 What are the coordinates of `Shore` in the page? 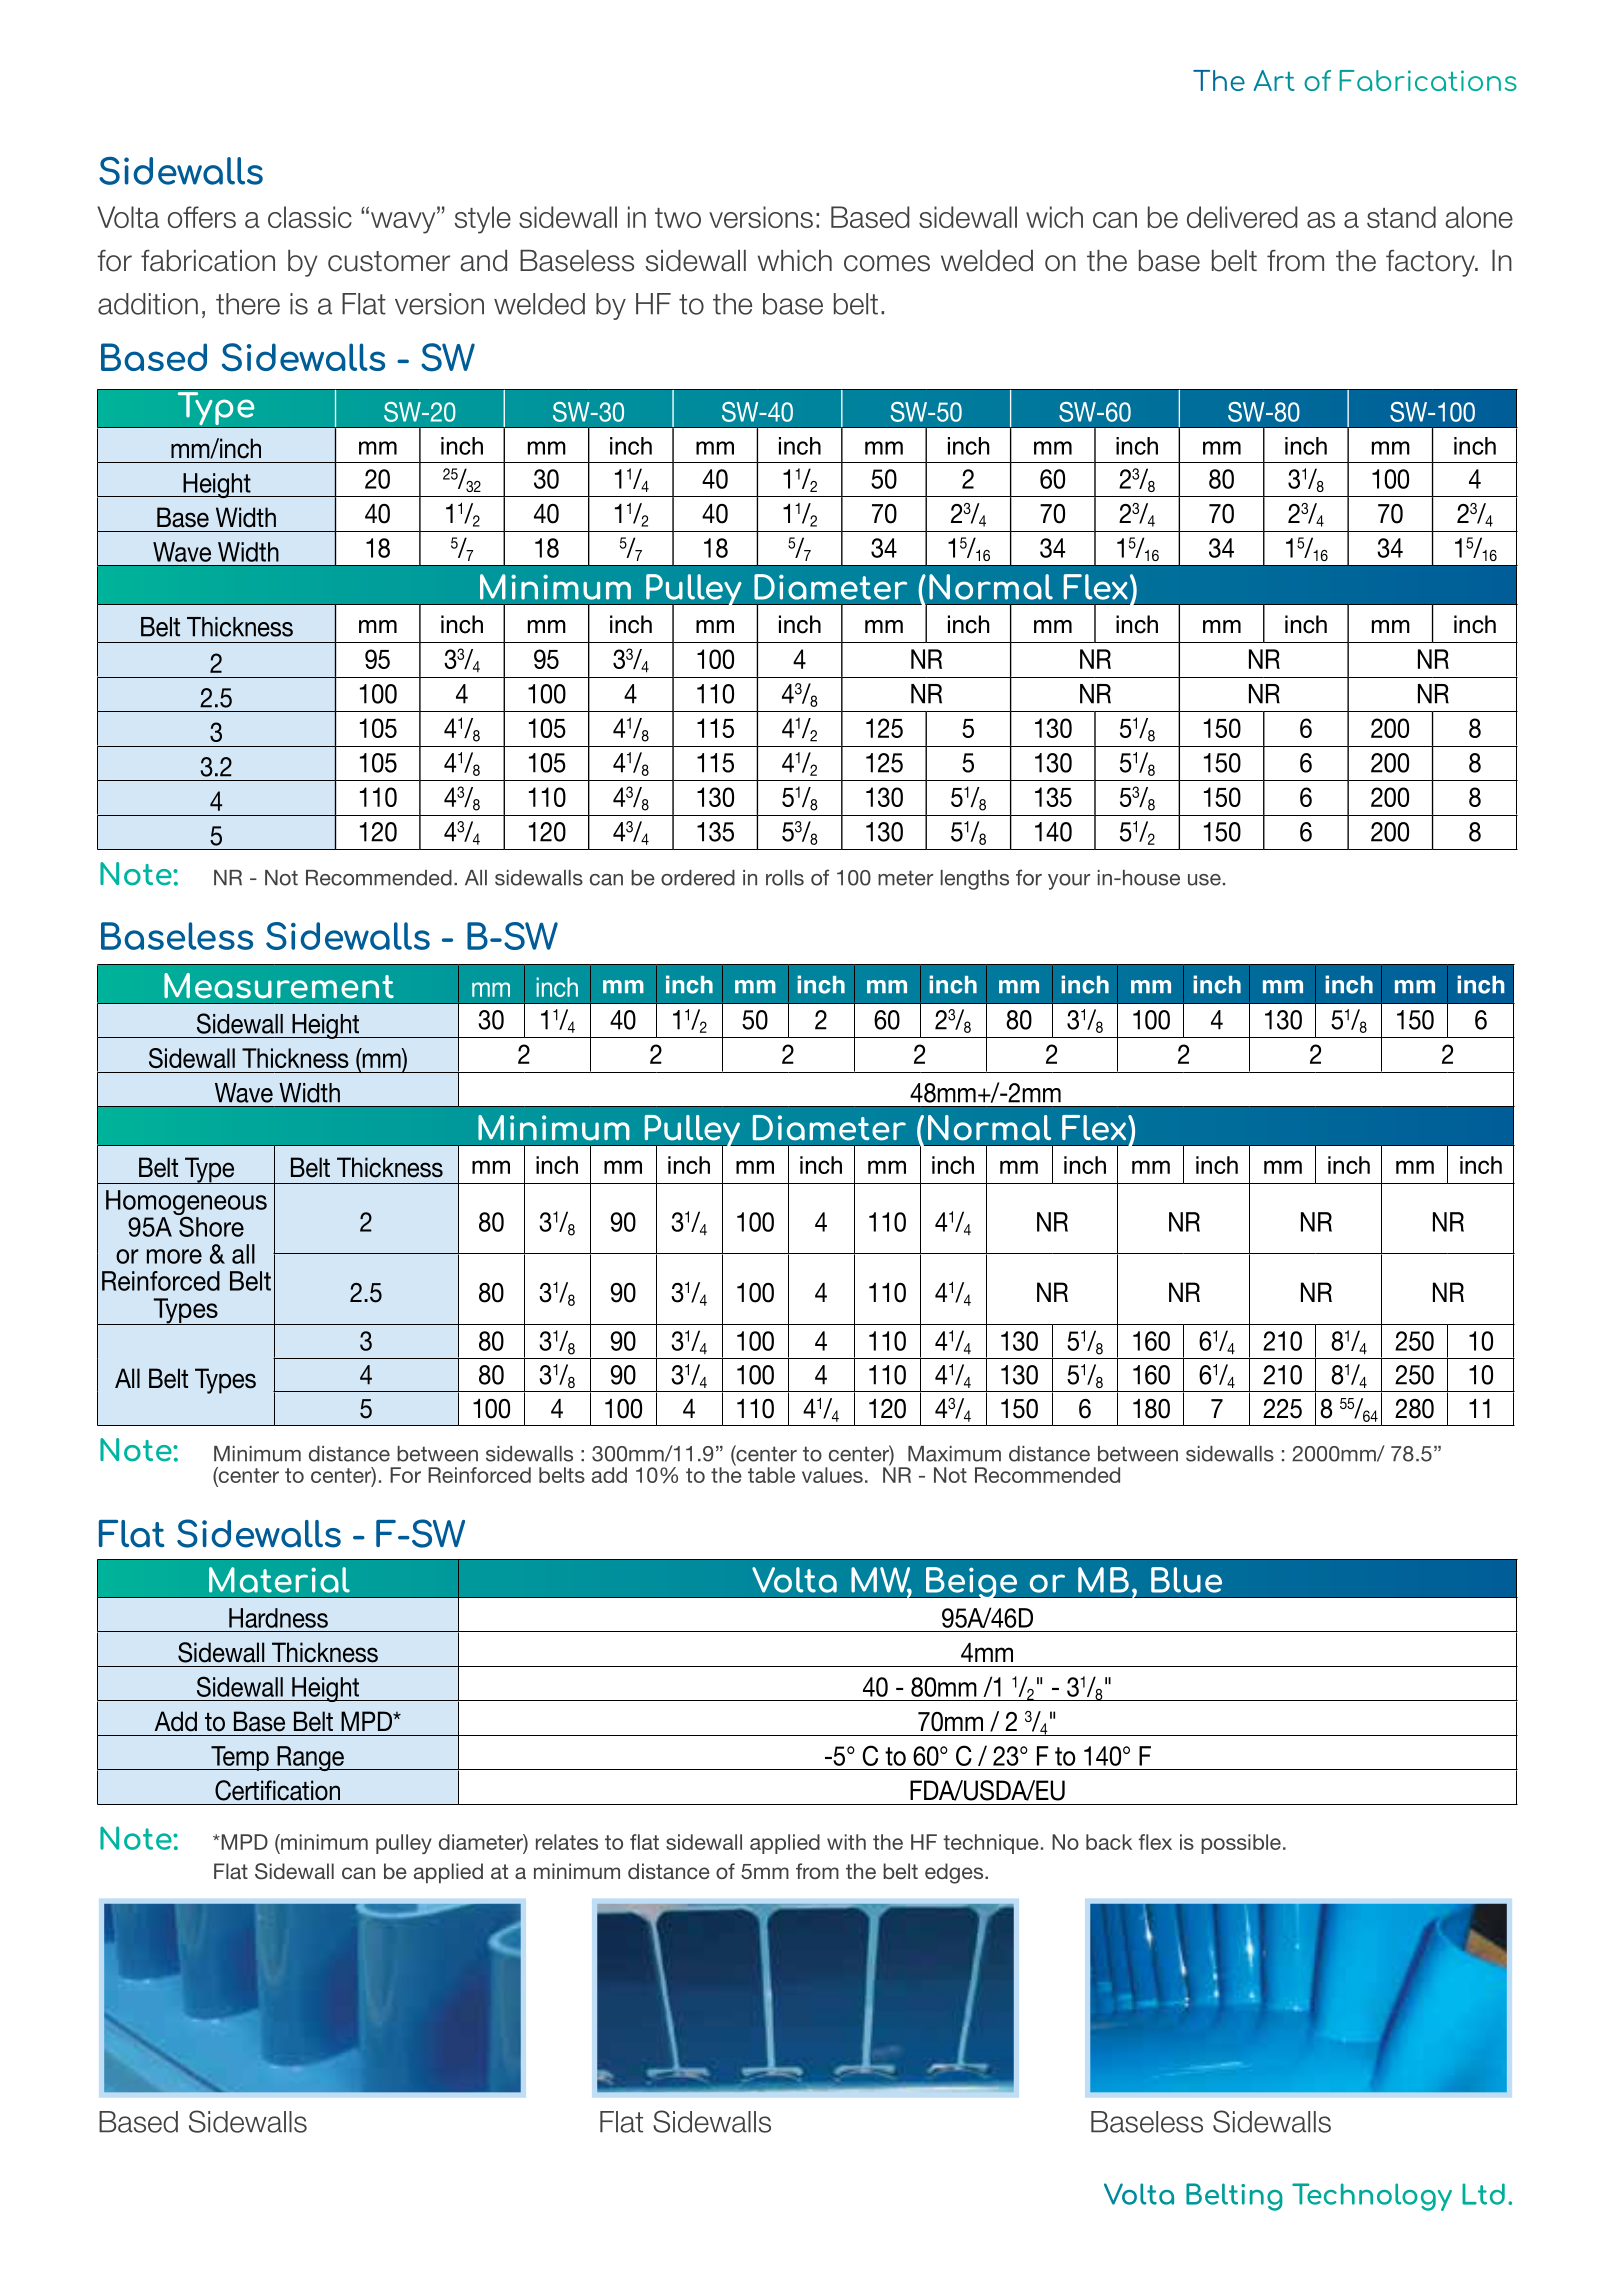 It's located at (210, 1225).
